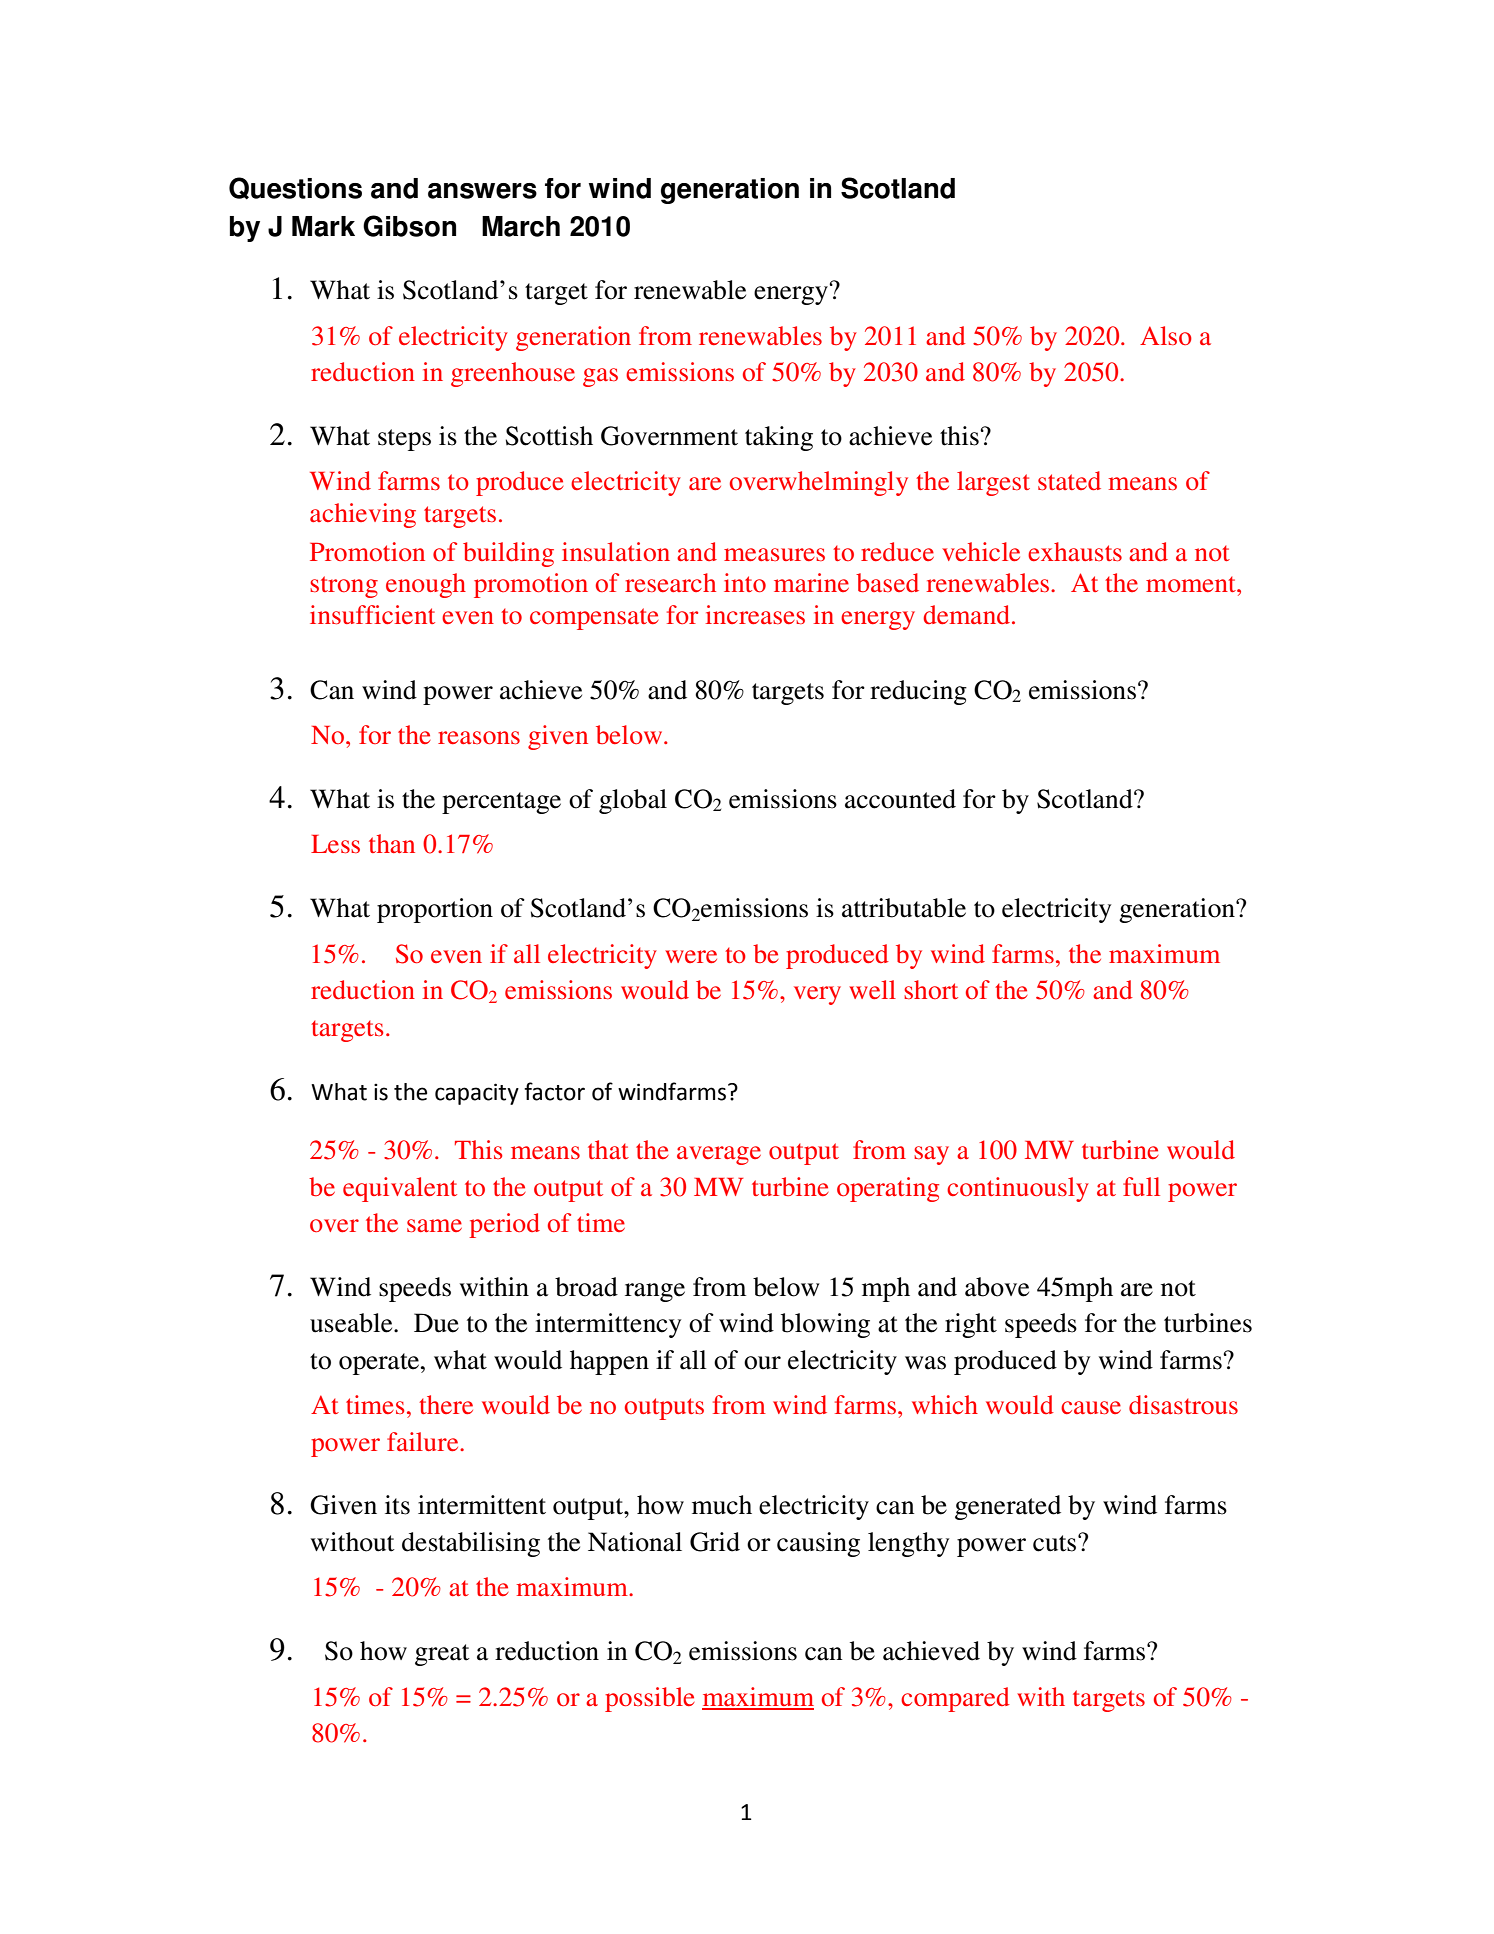 This page has width=1494, height=1934. What do you see at coordinates (1166, 335) in the page?
I see `Also` at bounding box center [1166, 335].
